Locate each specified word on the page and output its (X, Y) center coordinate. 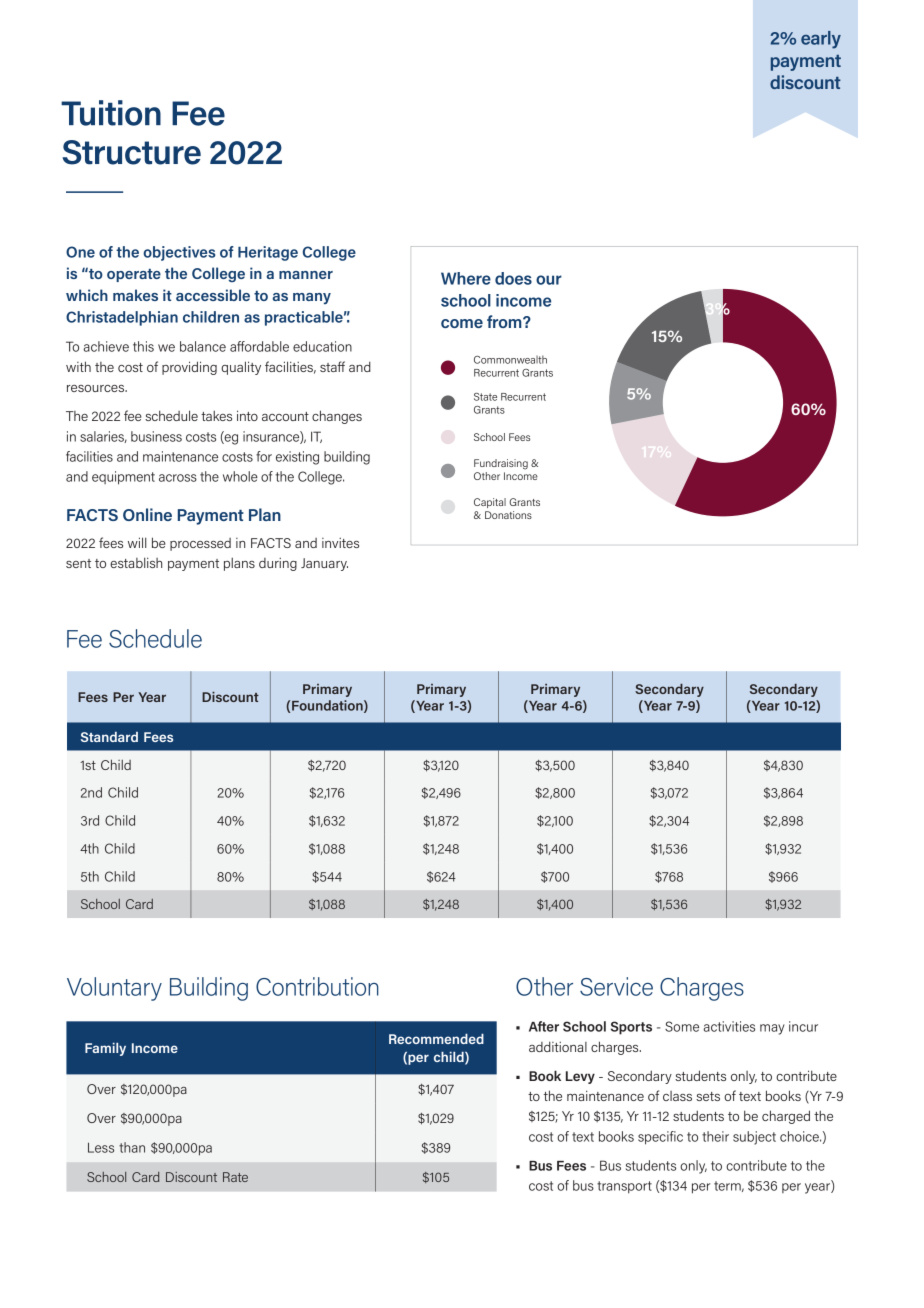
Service (616, 986)
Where (466, 278)
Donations (508, 515)
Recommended (436, 1039)
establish (136, 562)
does (513, 278)
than (132, 1147)
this (143, 346)
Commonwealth (510, 359)
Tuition (111, 113)
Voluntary (114, 989)
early (821, 40)
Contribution (317, 986)
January (324, 564)
